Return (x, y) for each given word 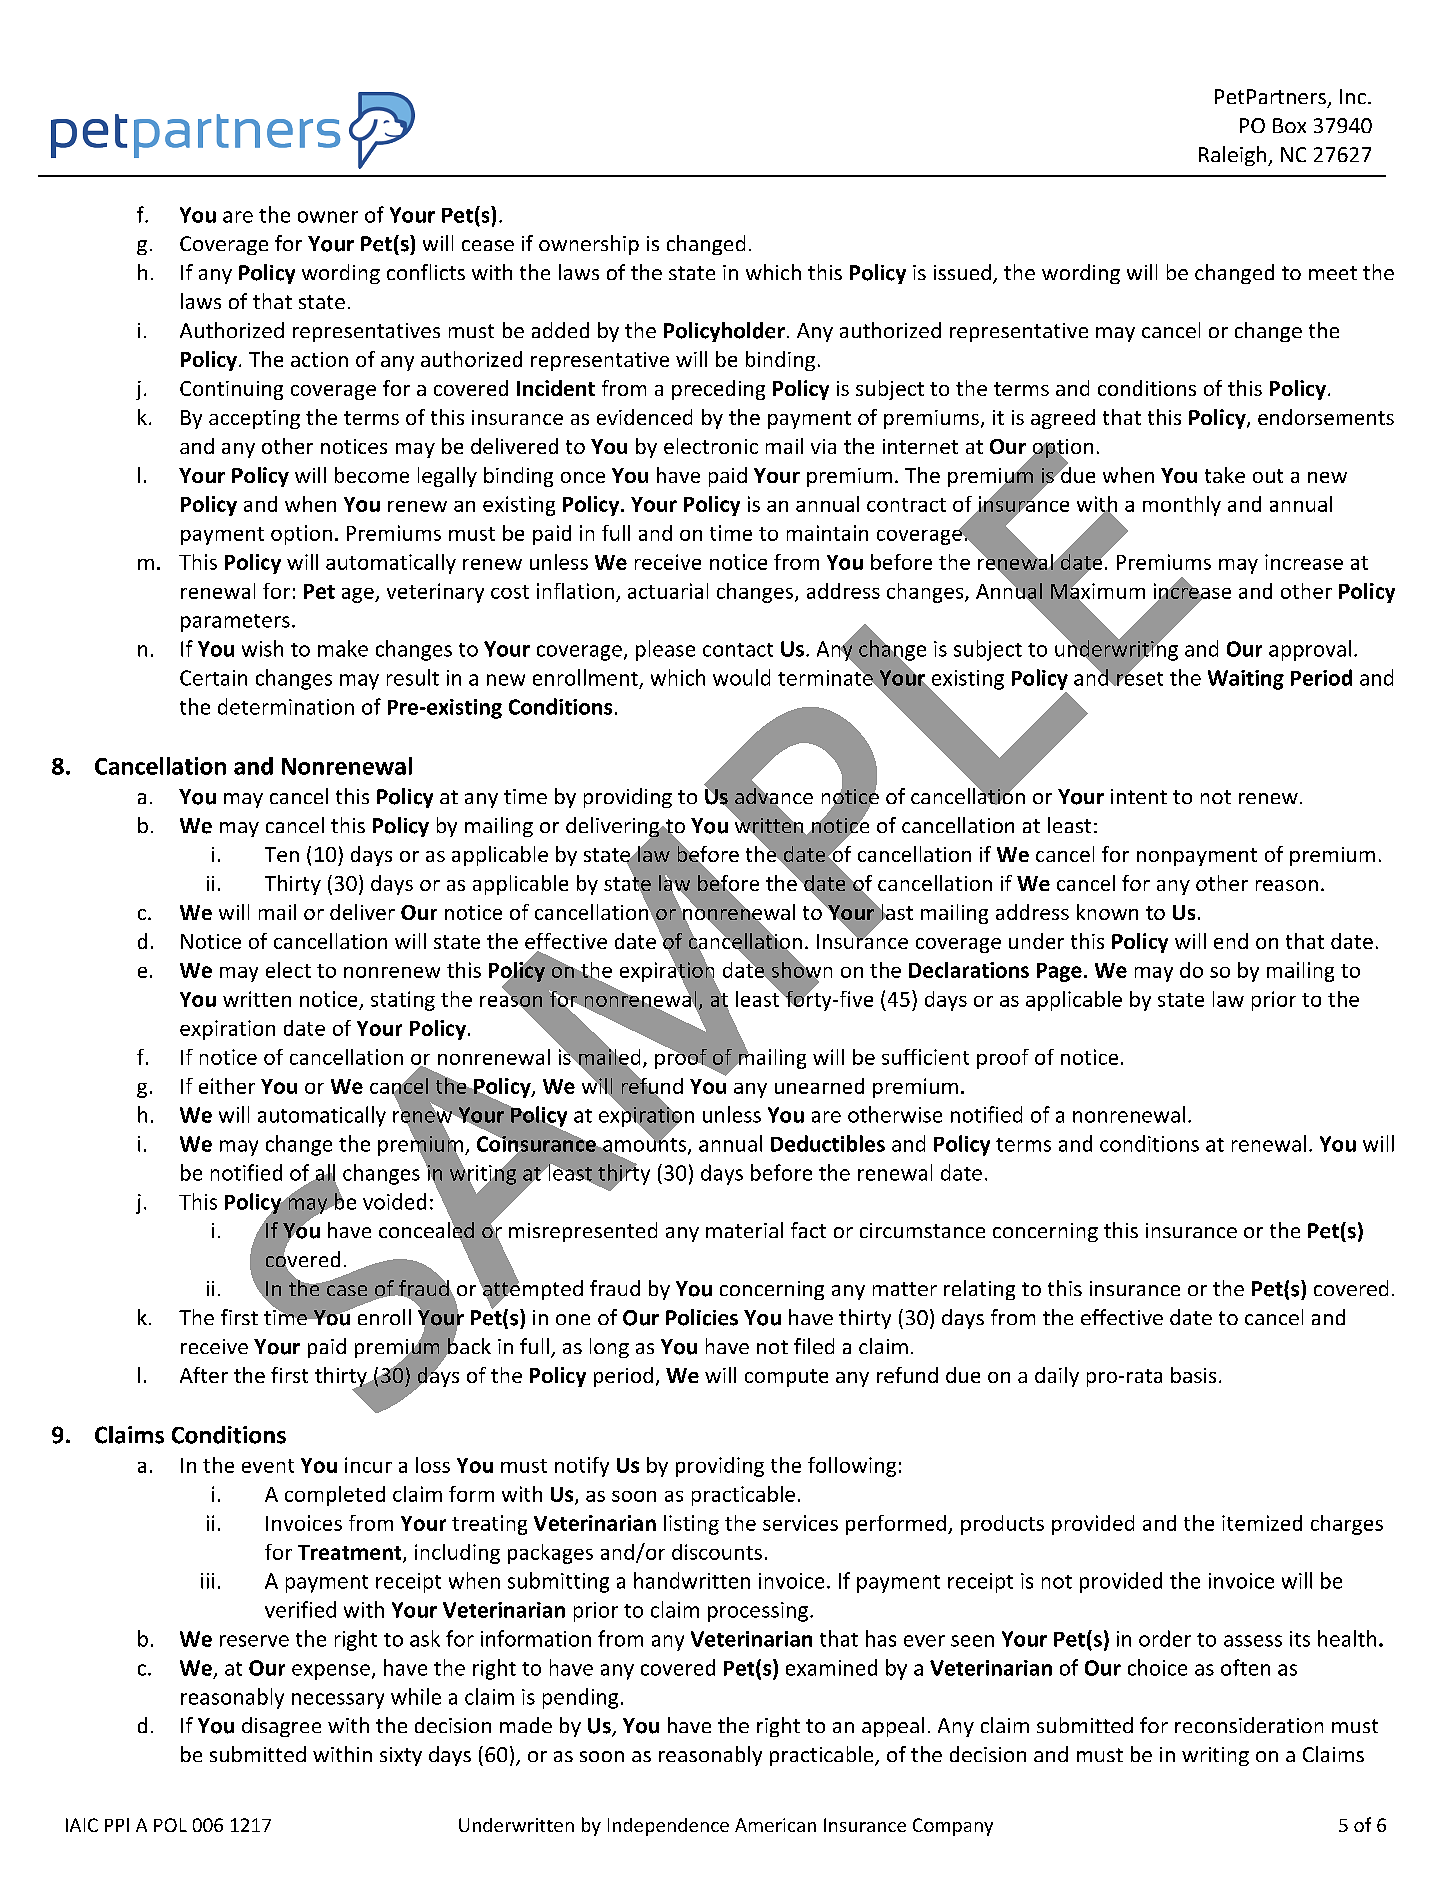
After (204, 1375)
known (1107, 912)
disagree (281, 1727)
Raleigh (1234, 156)
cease (488, 245)
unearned (819, 1086)
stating (403, 1001)
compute (786, 1378)
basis (1193, 1375)
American (775, 1825)
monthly (1182, 506)
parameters (235, 623)
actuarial (668, 591)
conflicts (426, 272)
